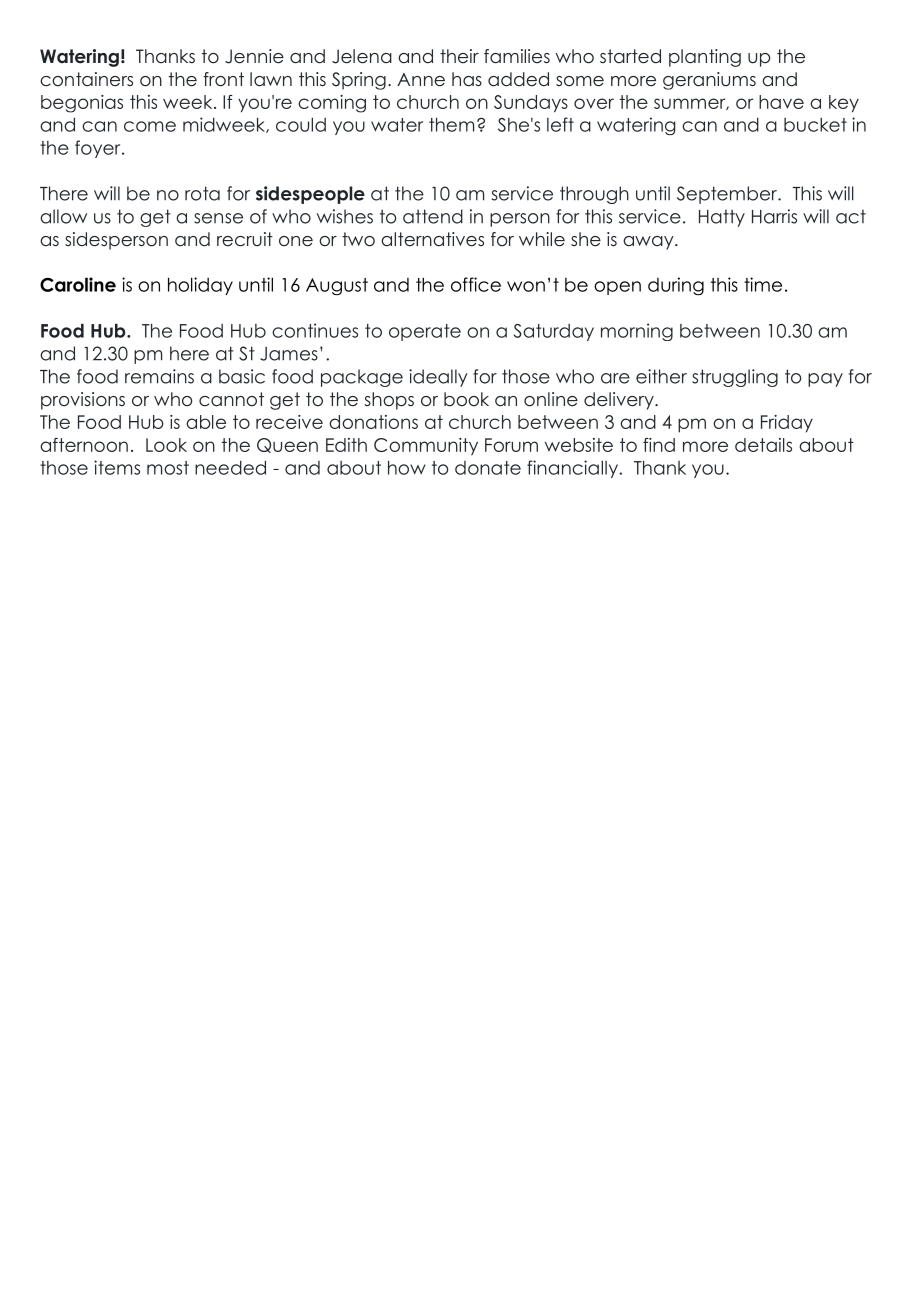 This screenshot has width=924, height=1308. What do you see at coordinates (763, 284) in the screenshot?
I see `time` at bounding box center [763, 284].
